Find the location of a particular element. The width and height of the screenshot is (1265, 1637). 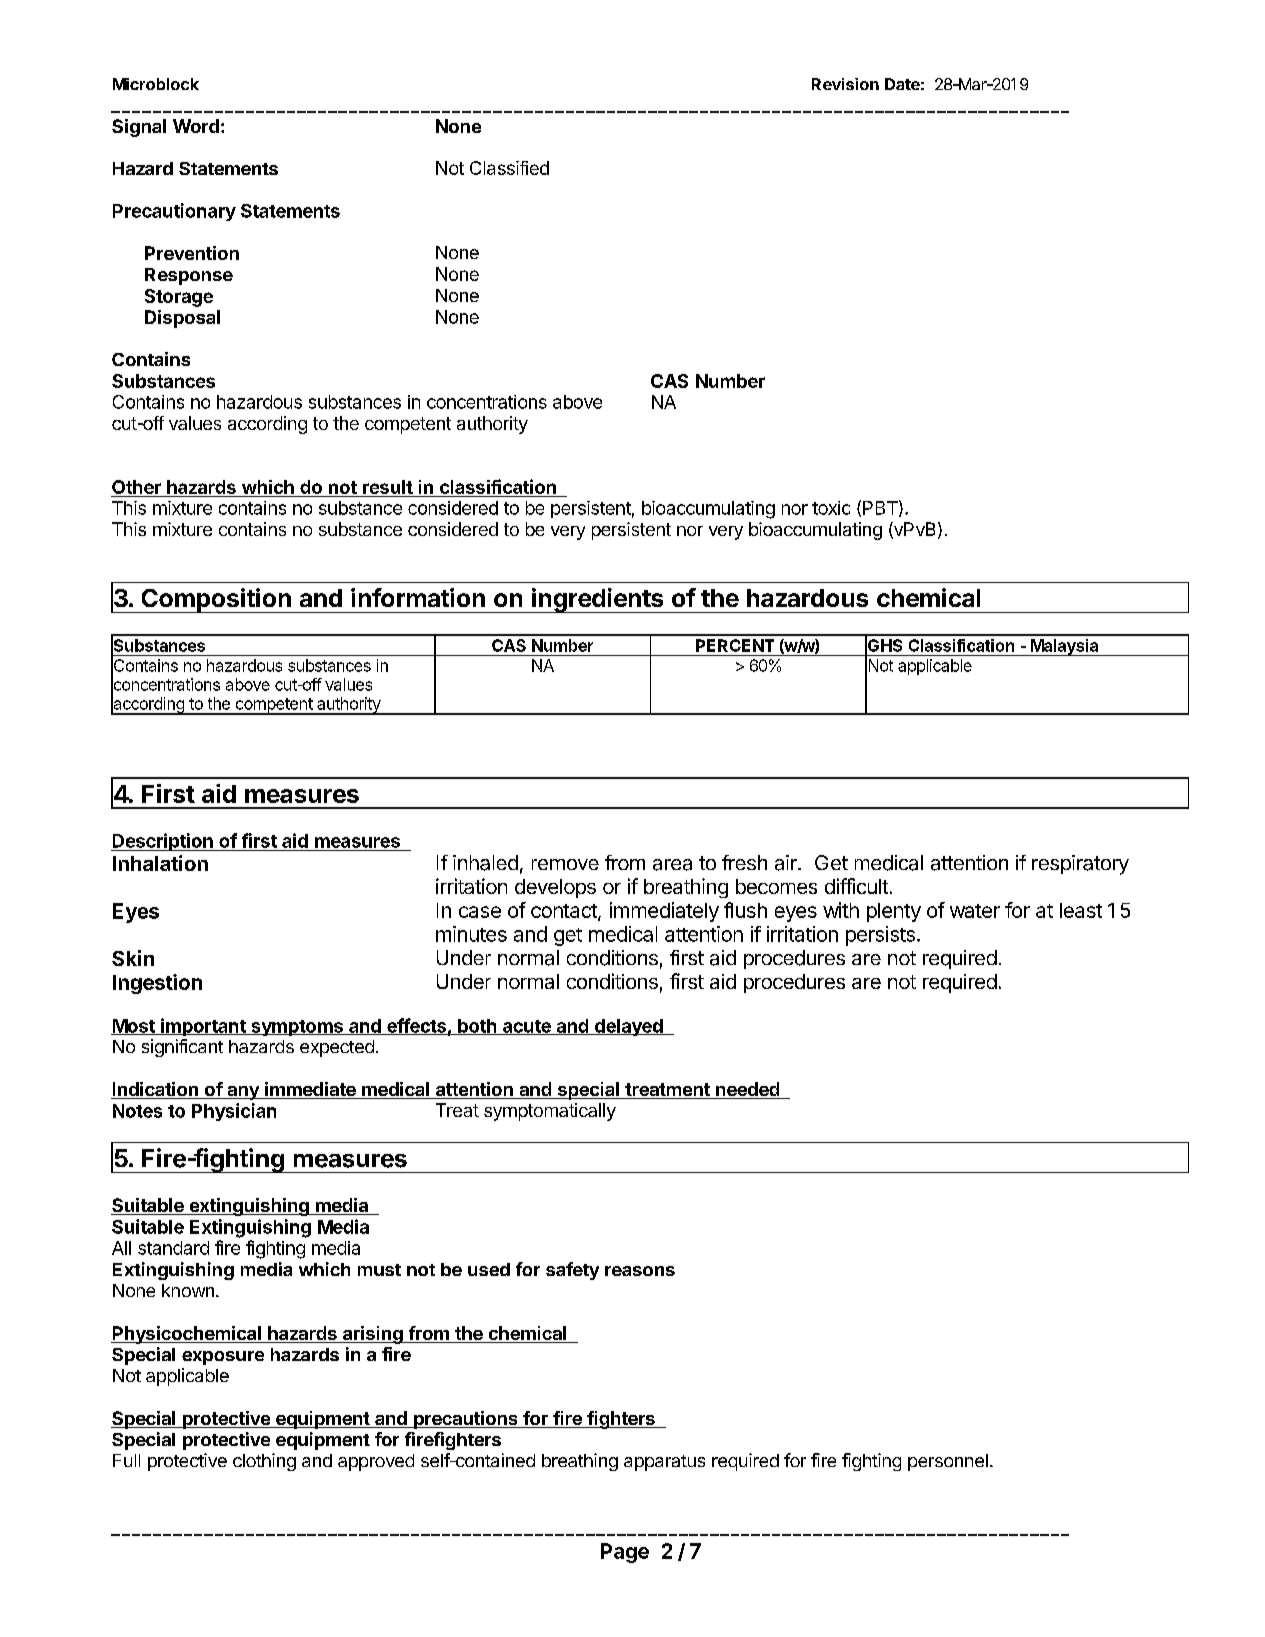

Revision is located at coordinates (845, 84).
